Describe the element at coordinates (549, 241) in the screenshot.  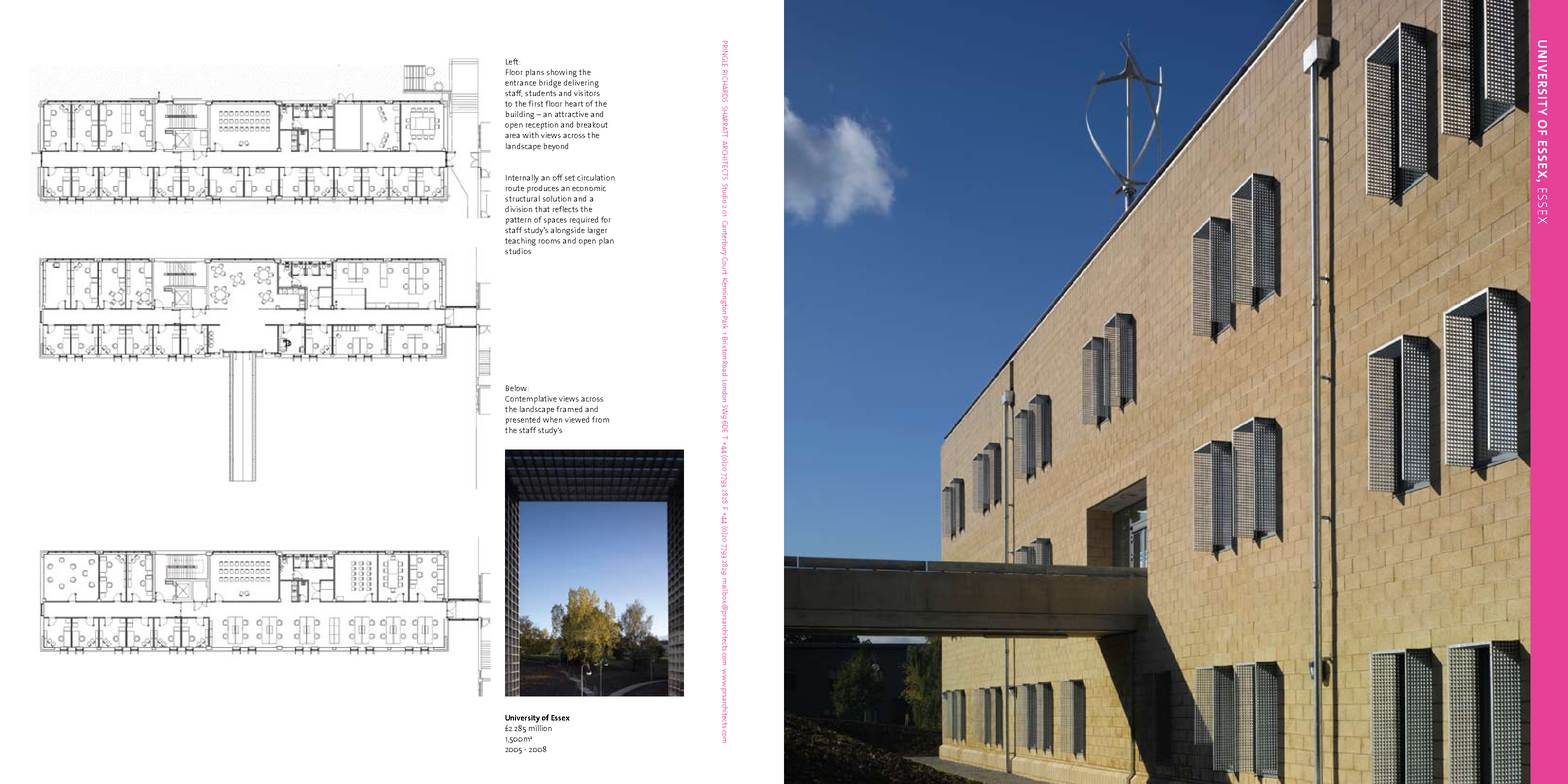
I see `rooms` at that location.
